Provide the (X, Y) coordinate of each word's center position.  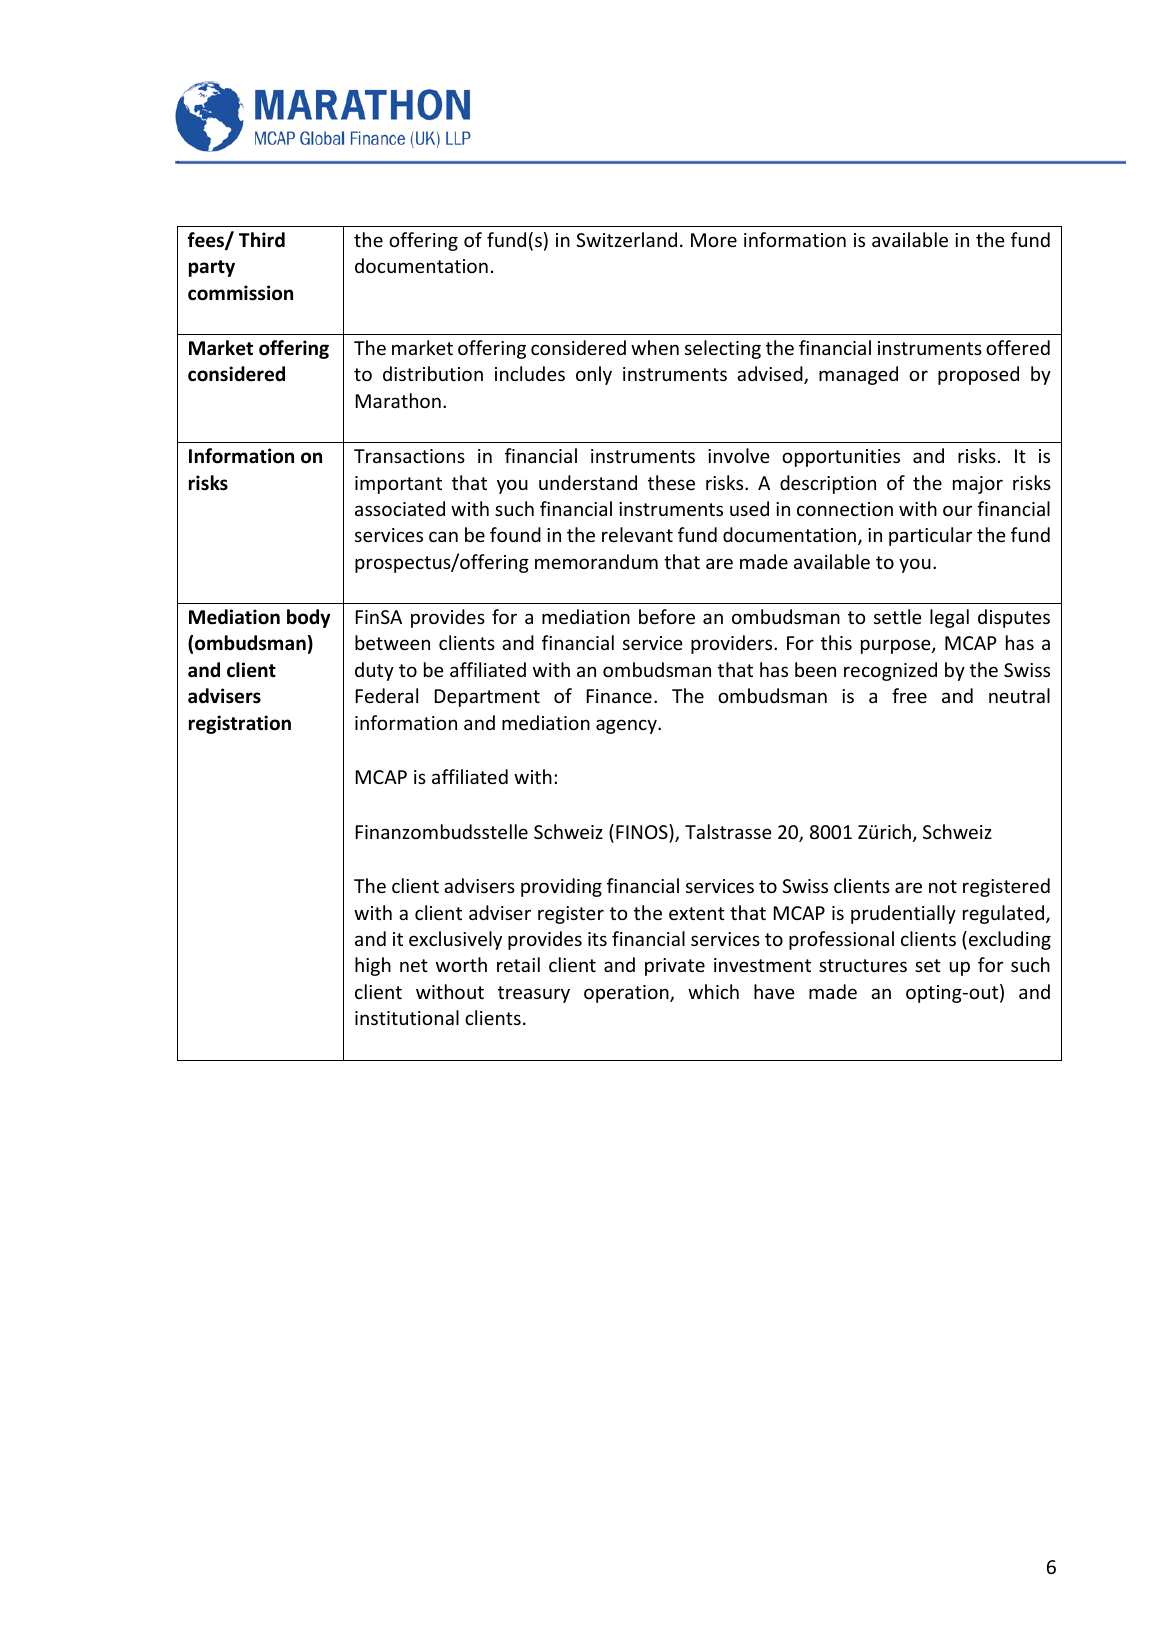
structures (863, 965)
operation (627, 994)
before (667, 616)
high (373, 966)
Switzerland (626, 239)
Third (262, 240)
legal (949, 618)
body (309, 618)
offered (1018, 347)
